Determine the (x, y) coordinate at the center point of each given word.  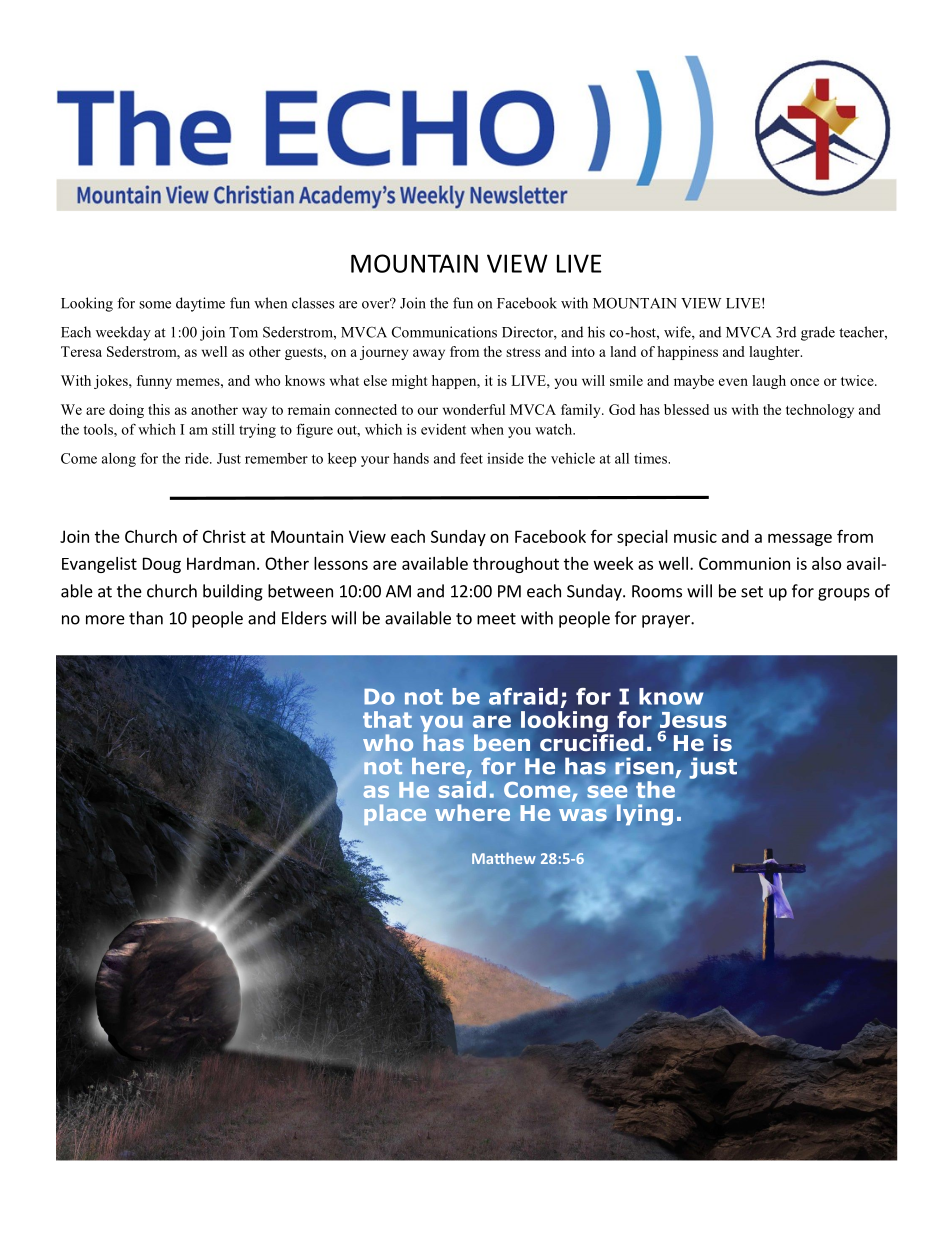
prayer (667, 621)
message (800, 539)
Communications (444, 332)
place (395, 814)
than (146, 618)
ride (198, 458)
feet (471, 458)
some (155, 305)
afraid (523, 696)
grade (818, 333)
